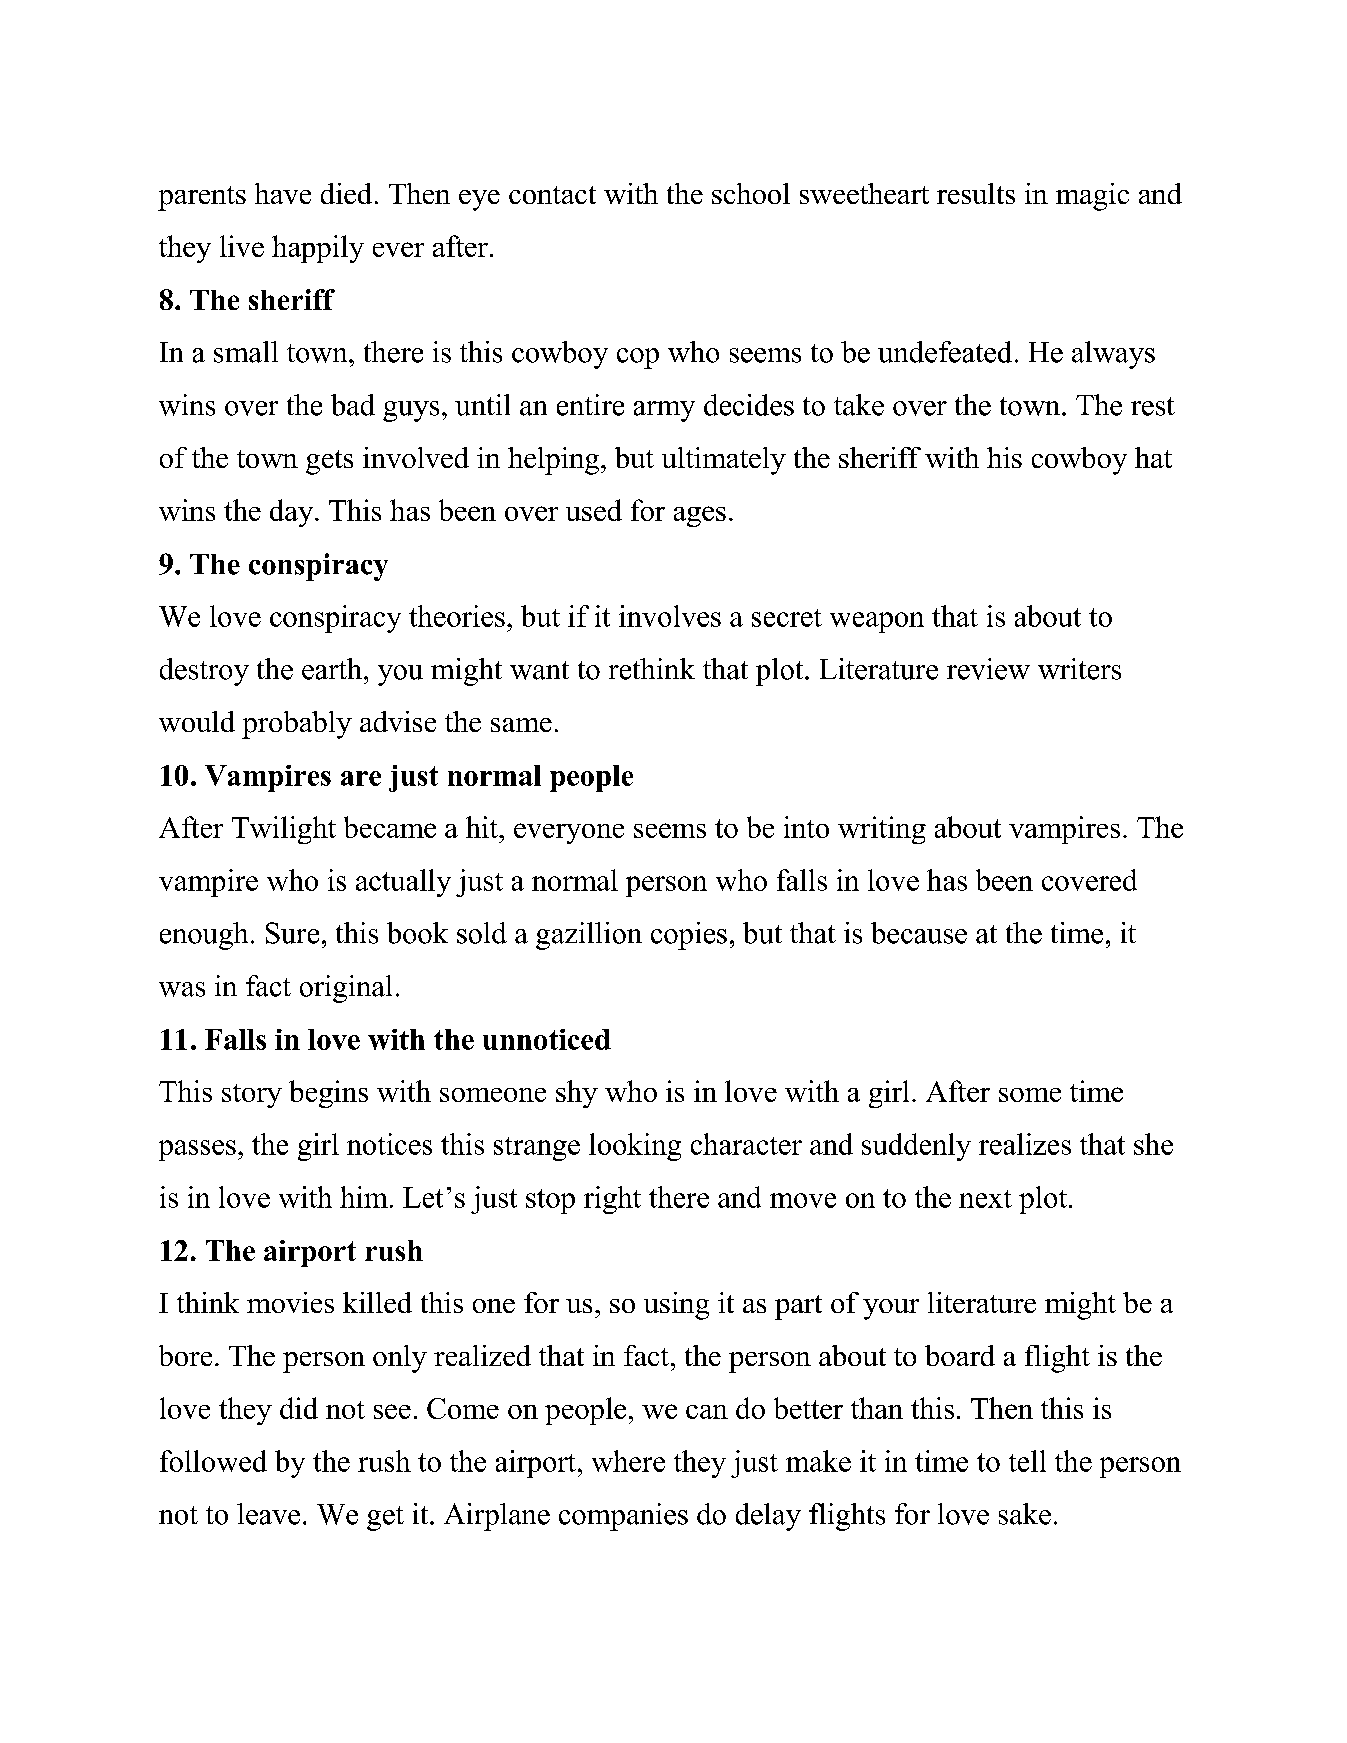 This screenshot has height=1743, width=1347. I want to click on him, so click(364, 1197).
